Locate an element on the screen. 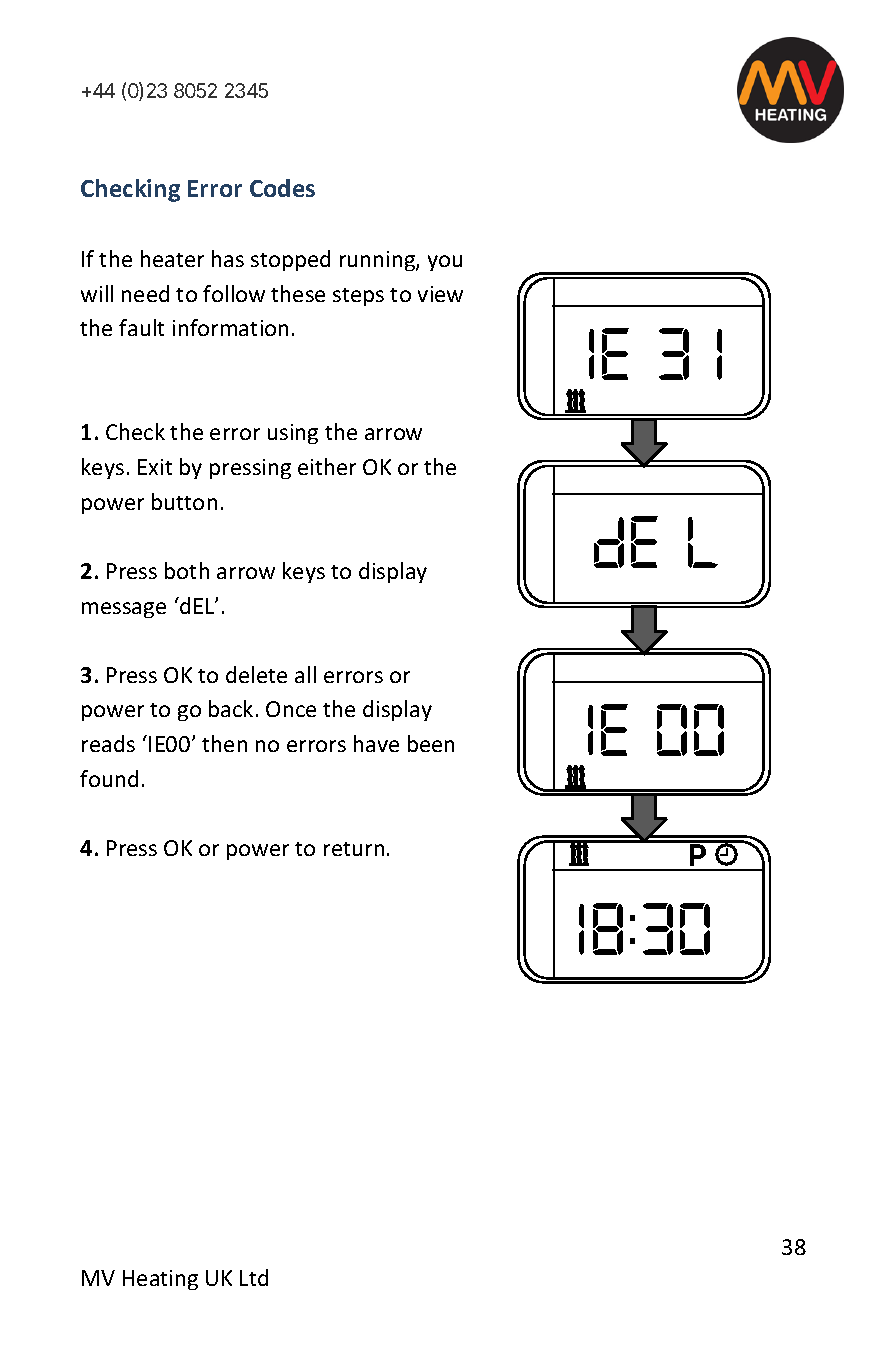  reads is located at coordinates (108, 743).
